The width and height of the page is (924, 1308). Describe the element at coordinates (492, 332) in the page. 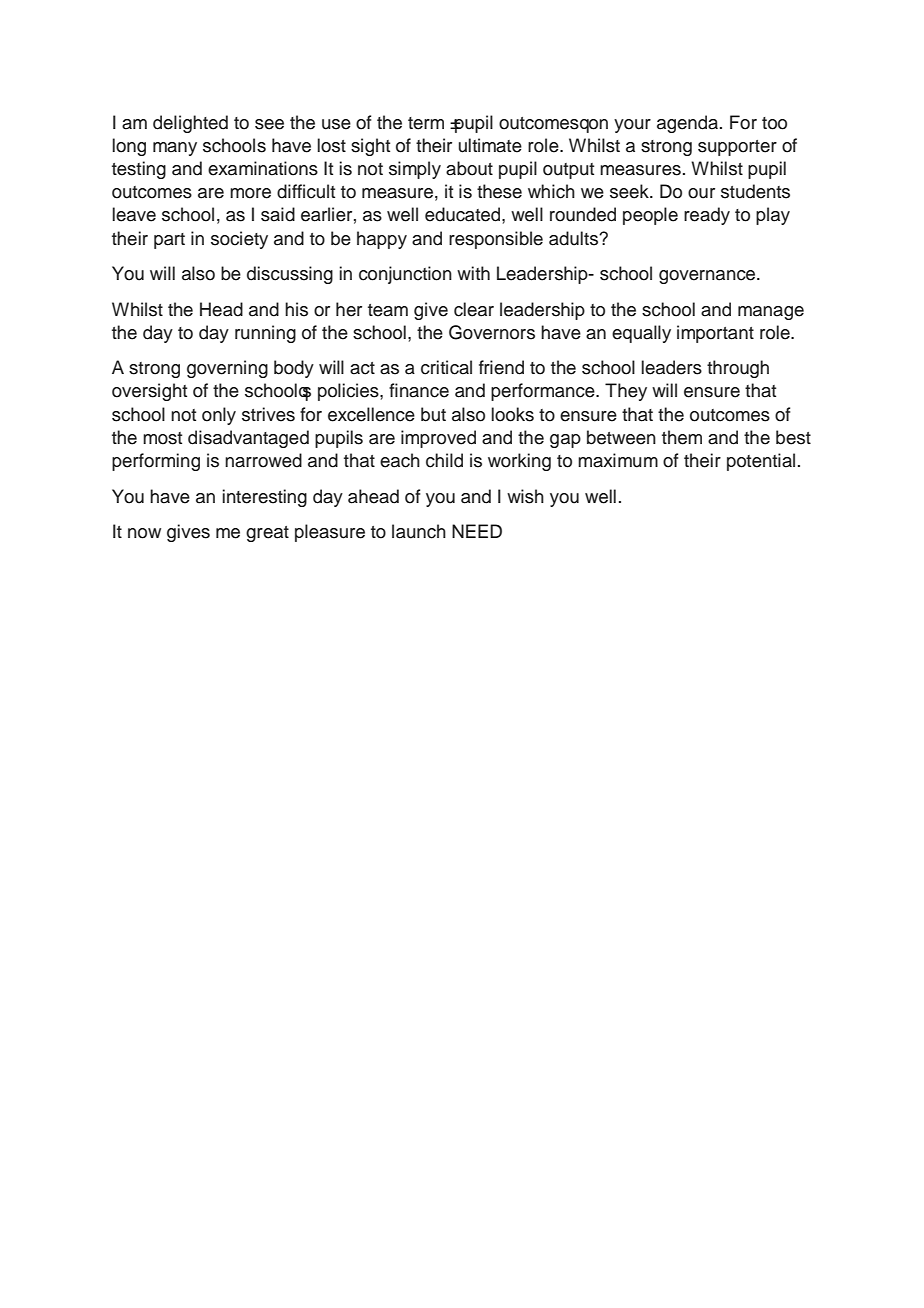

I see `Governors` at that location.
